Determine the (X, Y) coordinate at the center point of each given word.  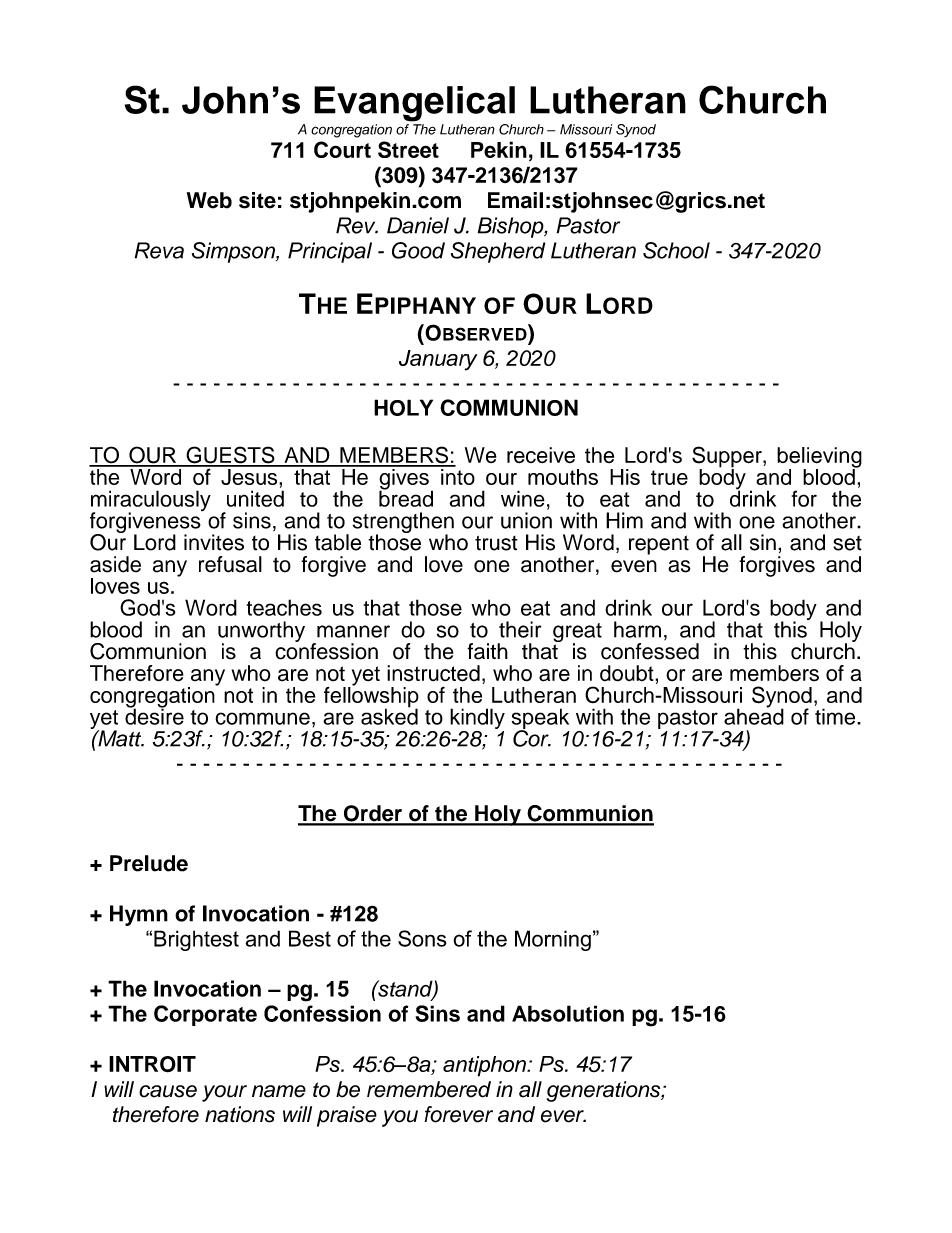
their (520, 629)
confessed (650, 651)
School (676, 250)
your (224, 1093)
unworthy (261, 632)
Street (408, 149)
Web (209, 200)
